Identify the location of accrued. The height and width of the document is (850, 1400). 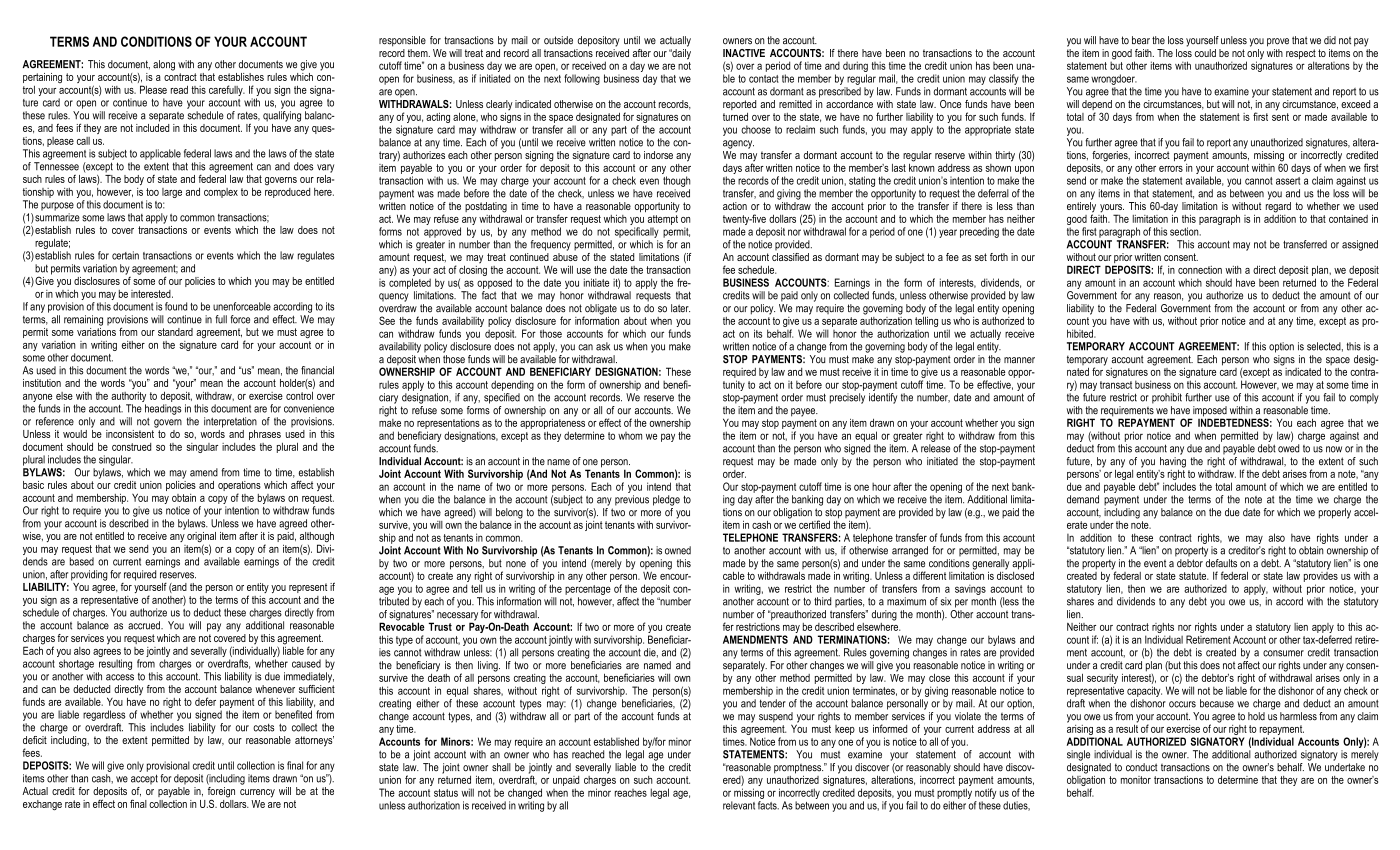
(145, 625).
